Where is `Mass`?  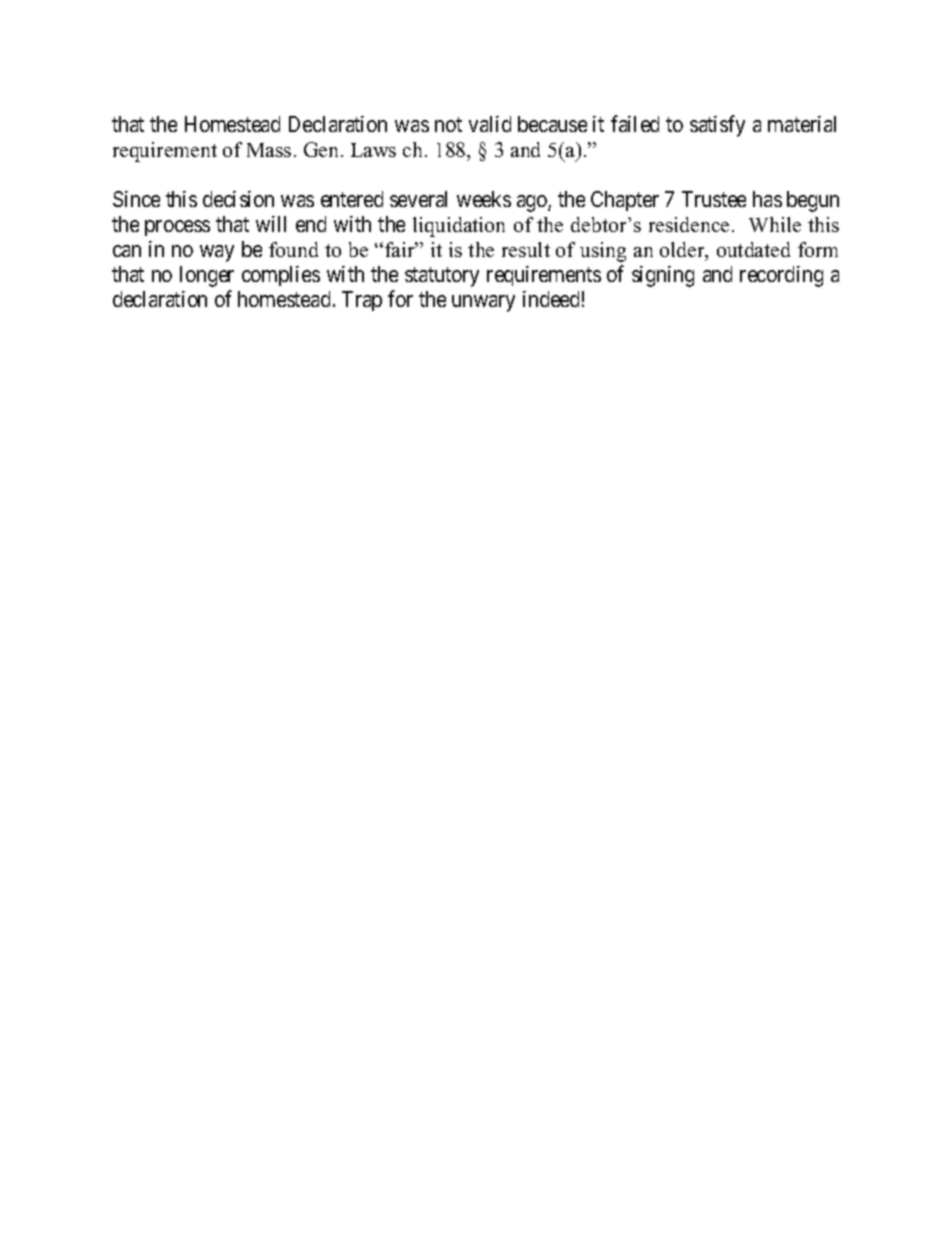 Mass is located at coordinates (269, 150).
